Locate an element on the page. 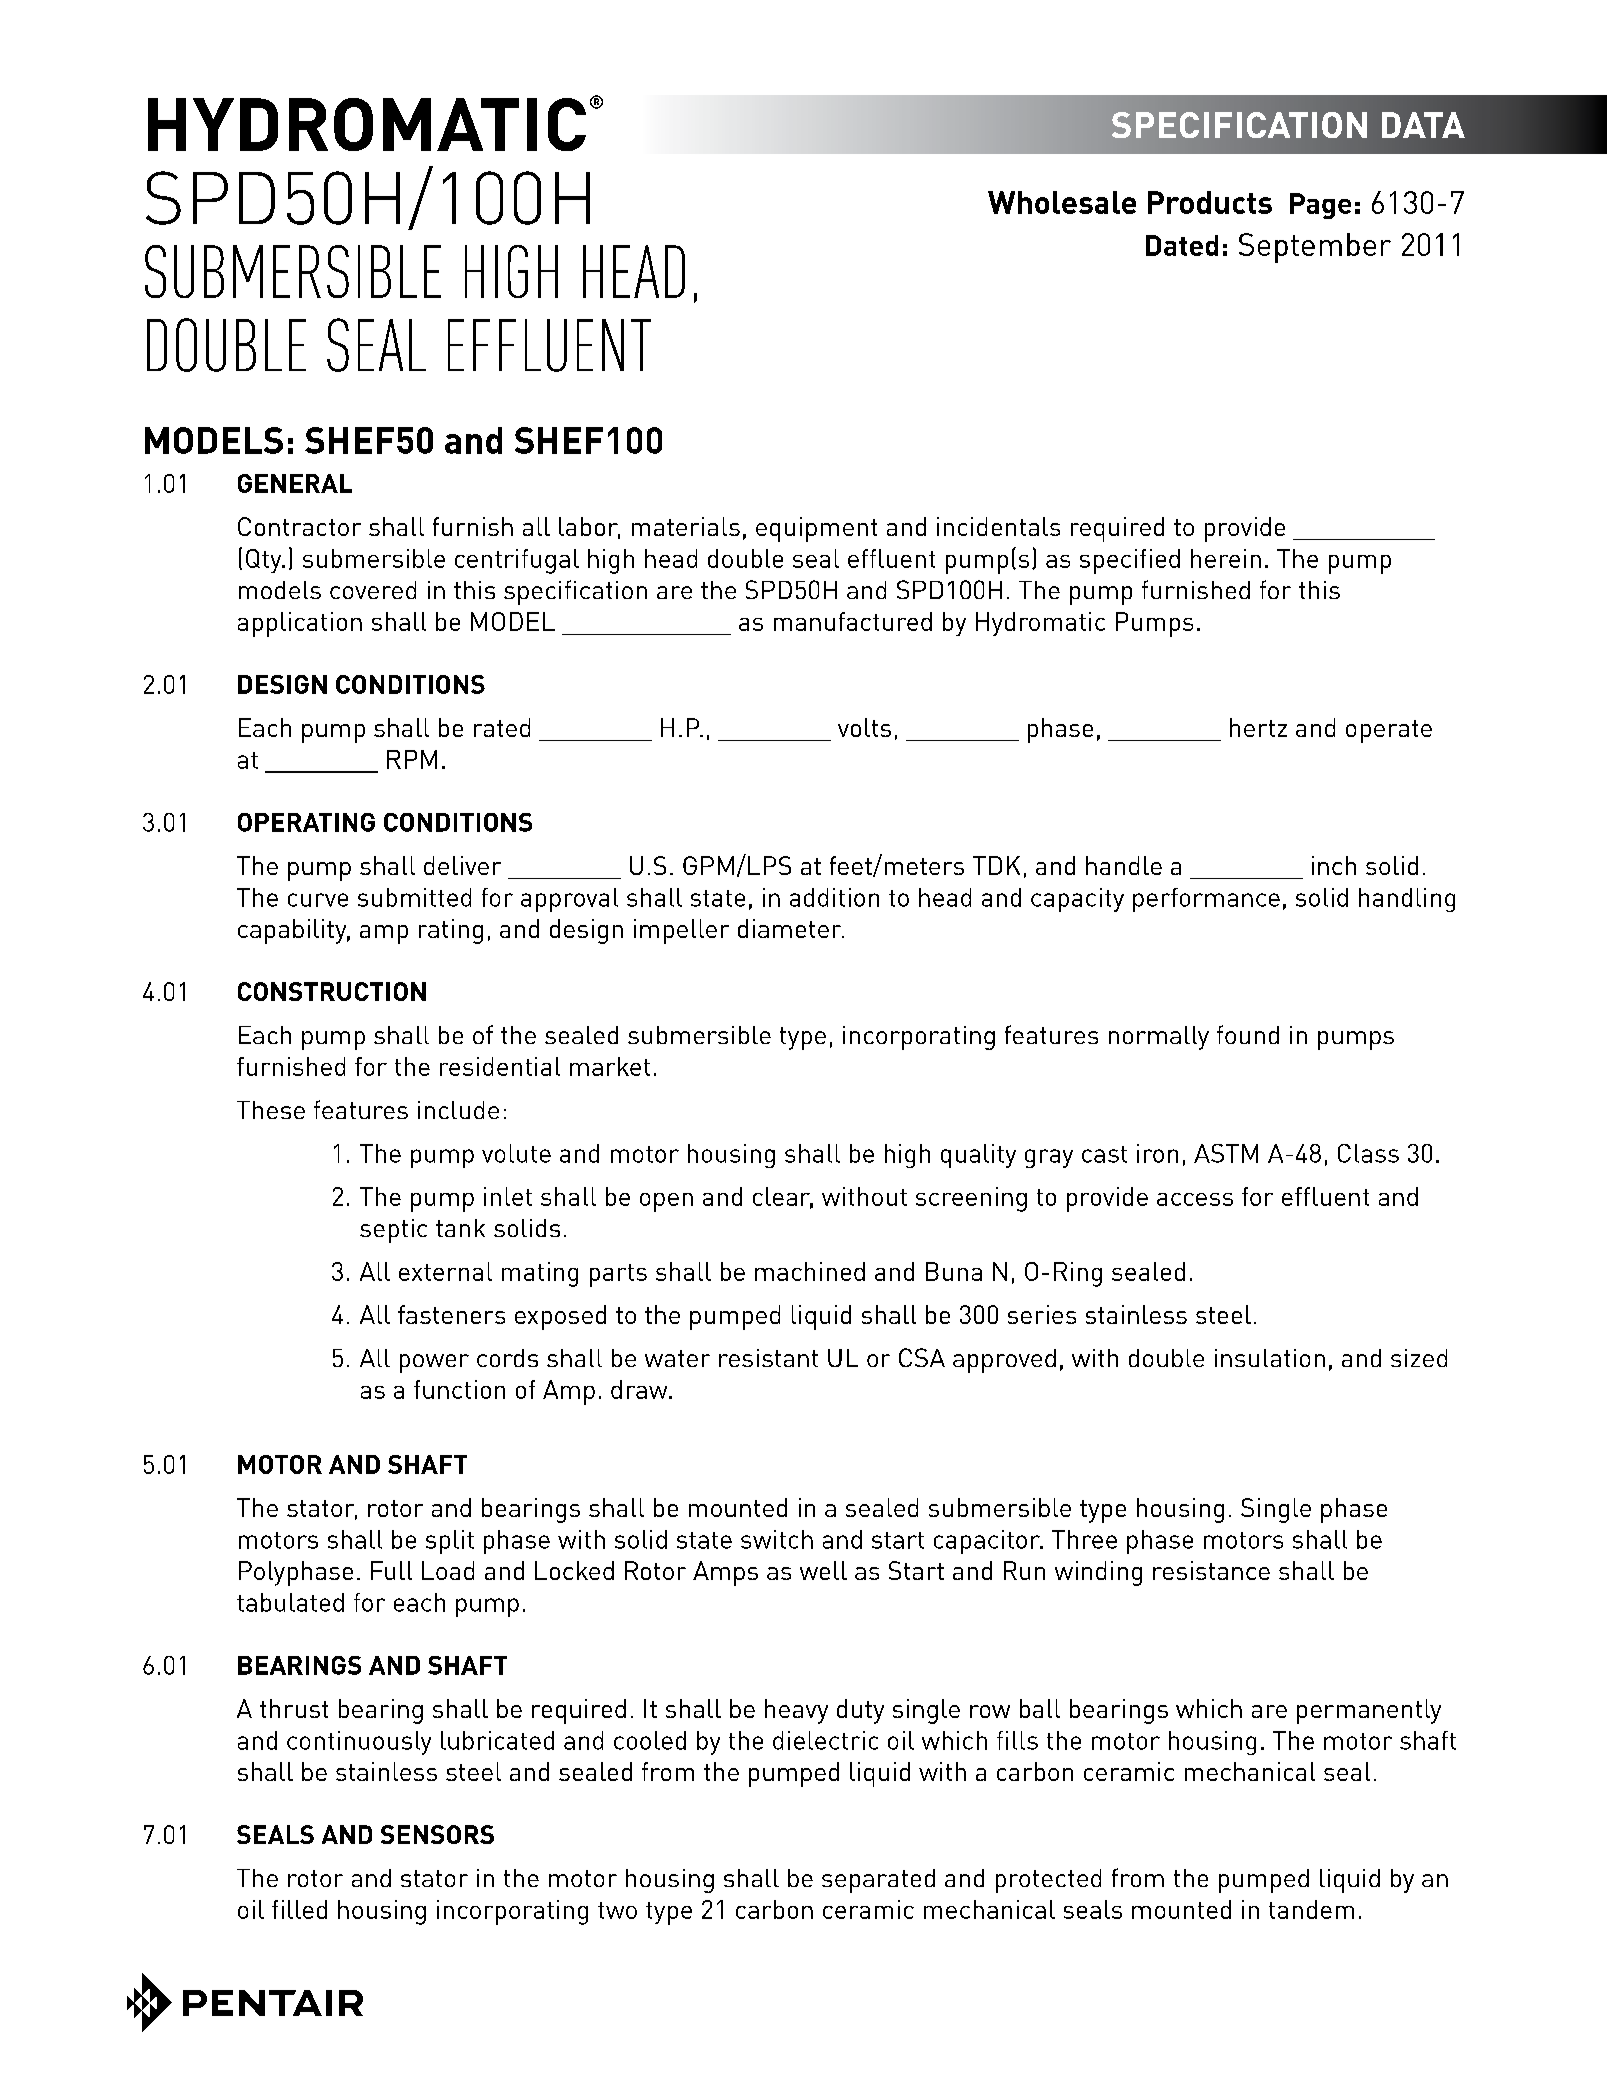 The width and height of the document is (1607, 2080). SENSORS is located at coordinates (437, 1834).
